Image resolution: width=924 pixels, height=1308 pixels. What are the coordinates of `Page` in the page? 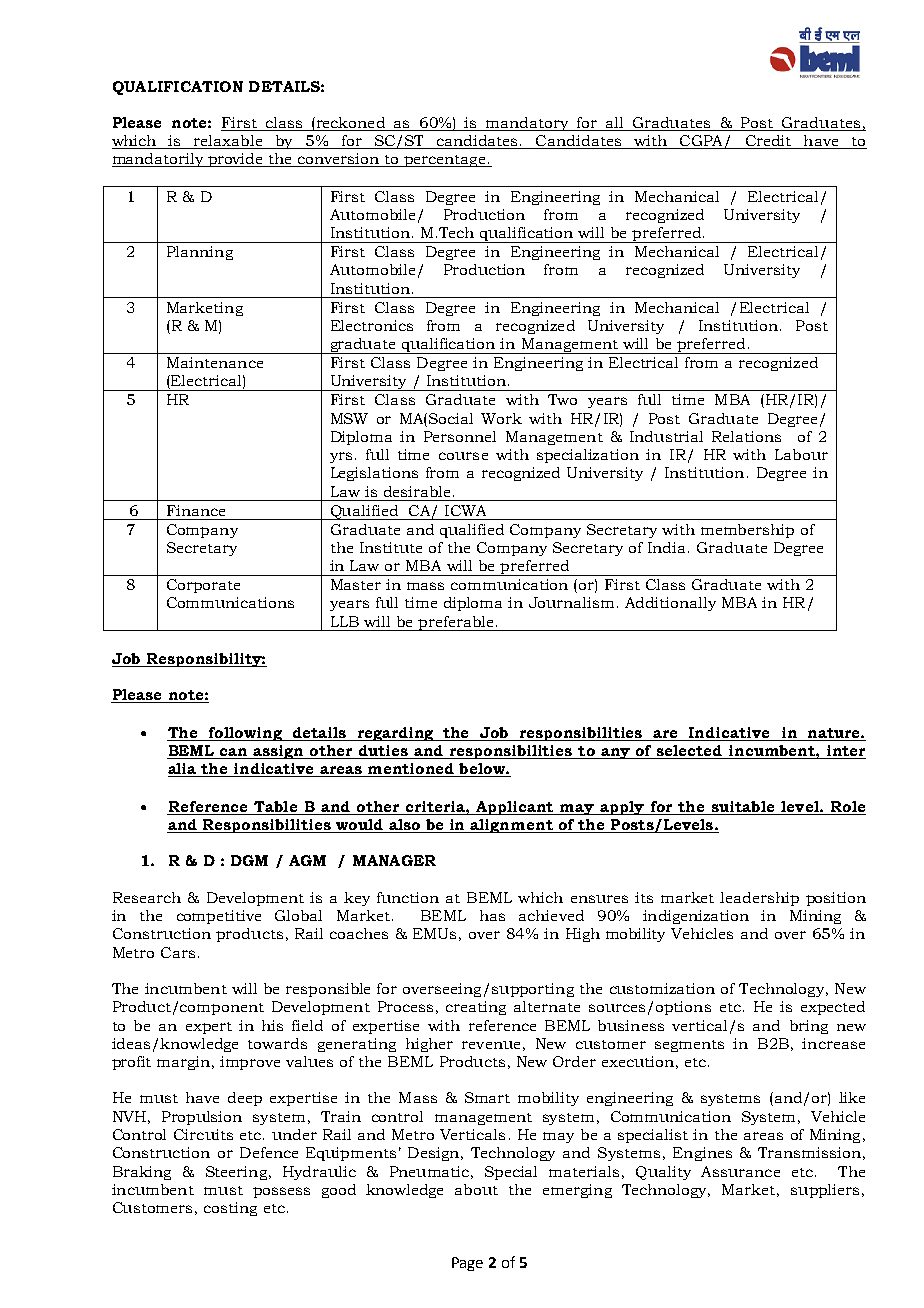 It's located at (467, 1264).
